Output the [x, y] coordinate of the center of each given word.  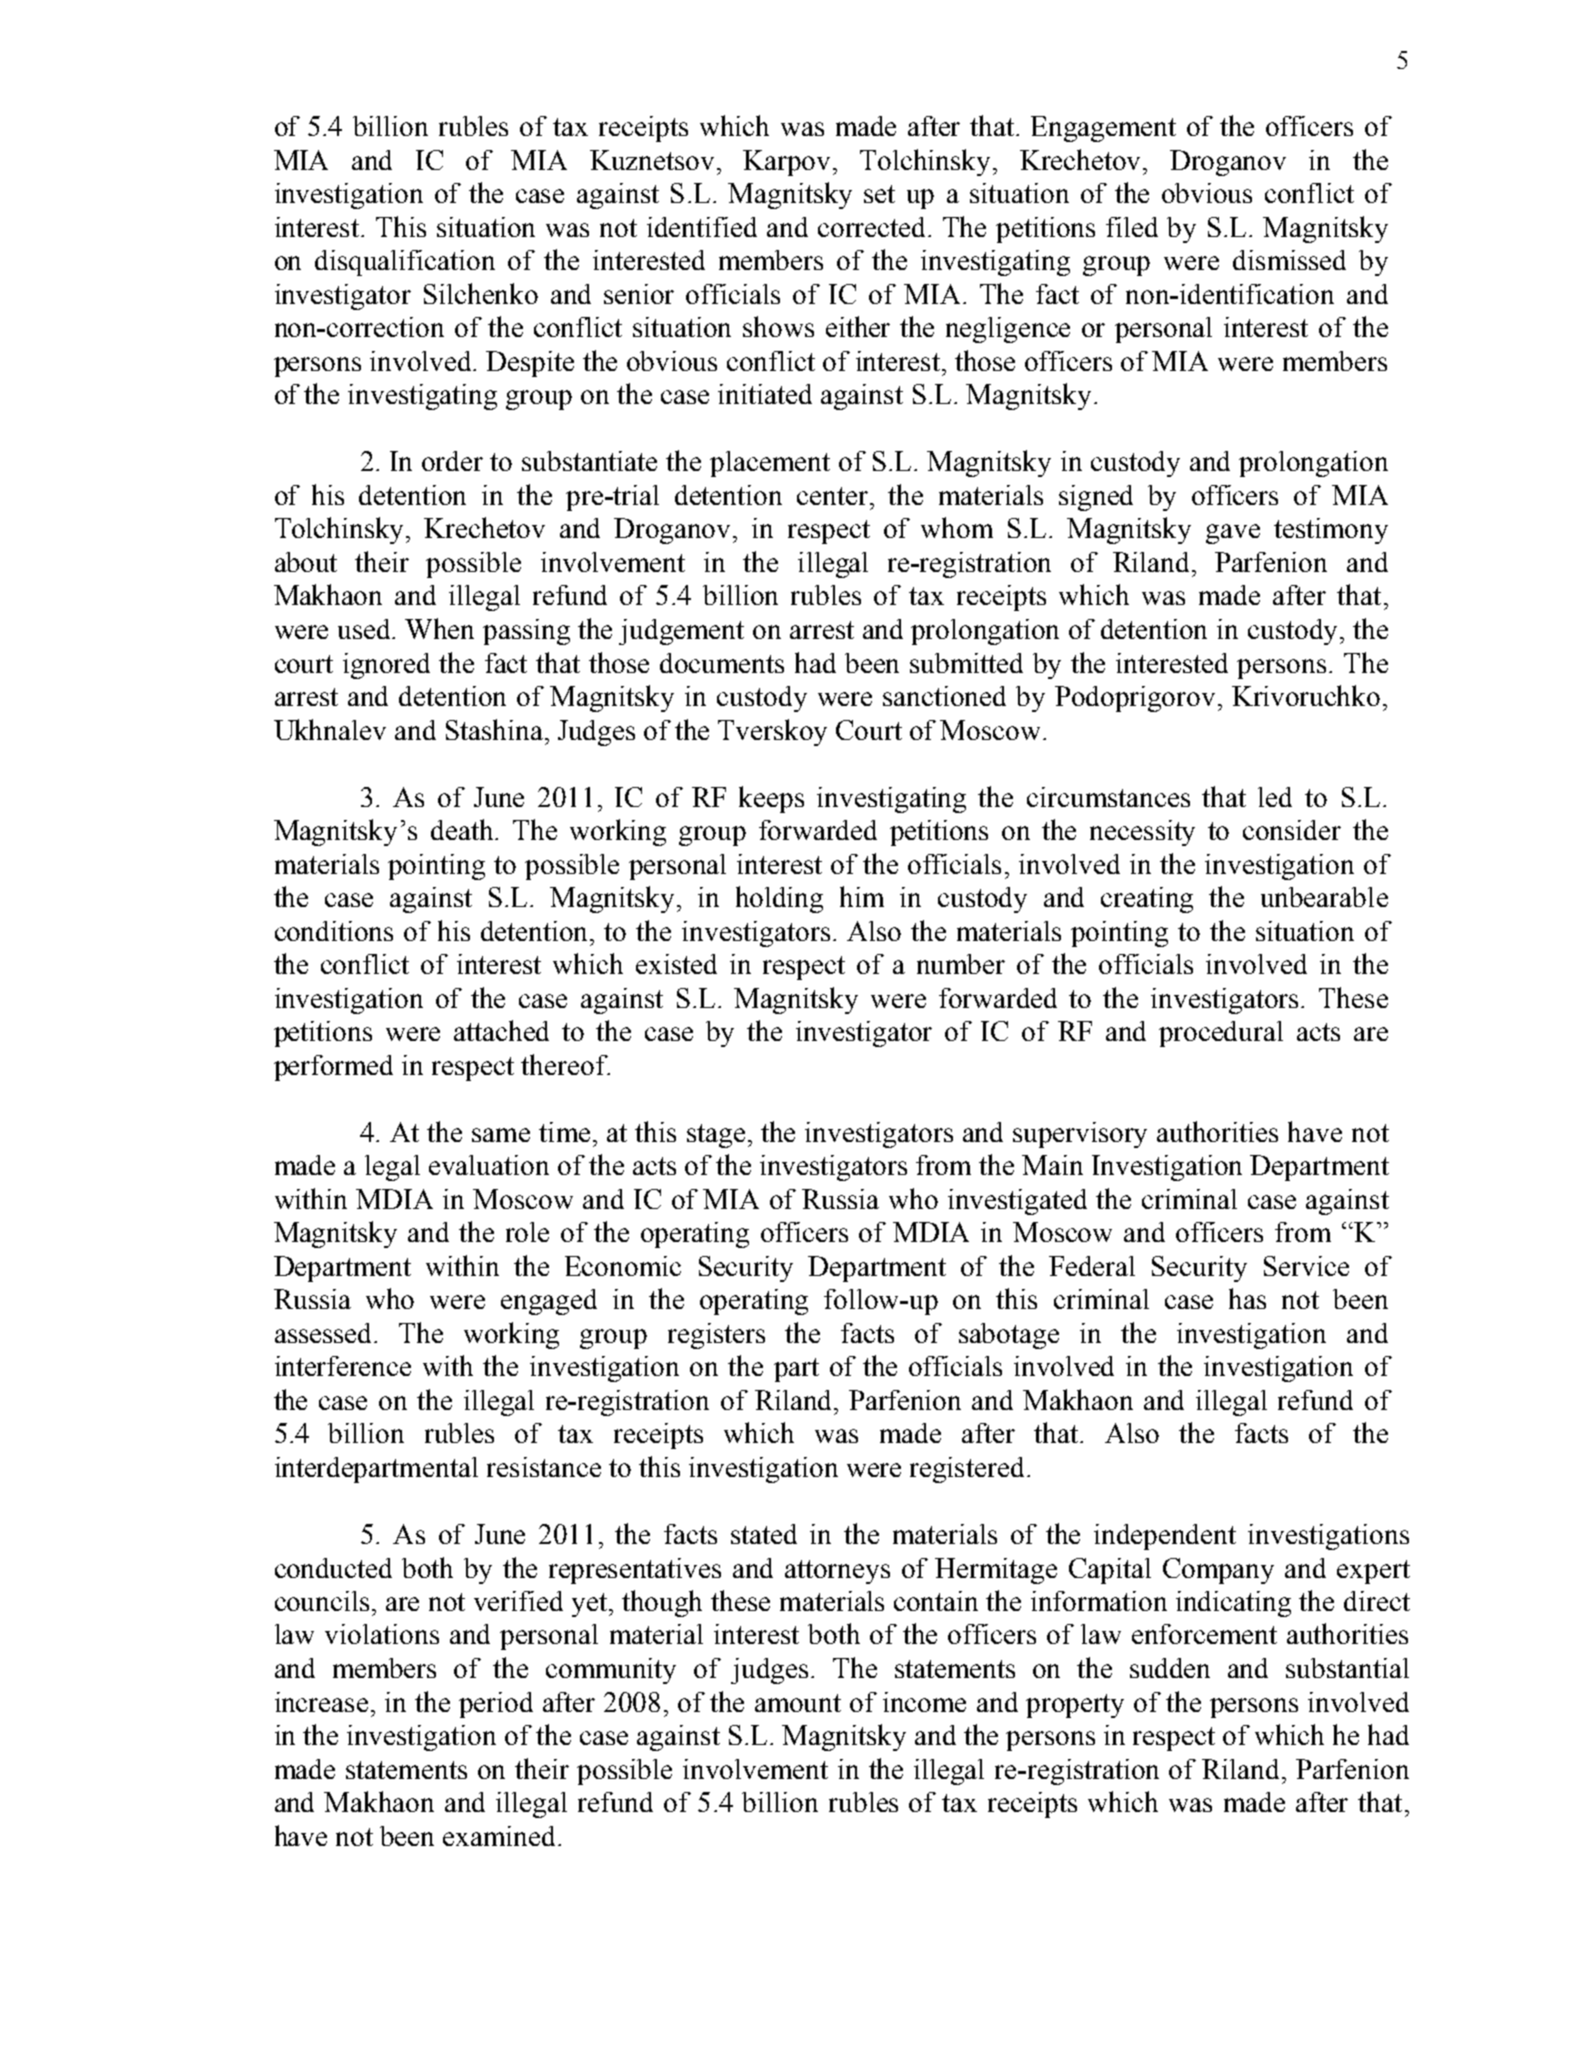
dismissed [1289, 260]
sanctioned [944, 696]
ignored [386, 666]
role [527, 1232]
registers [716, 1336]
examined [501, 1836]
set [879, 194]
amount [798, 1703]
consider [1292, 830]
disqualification [405, 263]
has [1247, 1298]
